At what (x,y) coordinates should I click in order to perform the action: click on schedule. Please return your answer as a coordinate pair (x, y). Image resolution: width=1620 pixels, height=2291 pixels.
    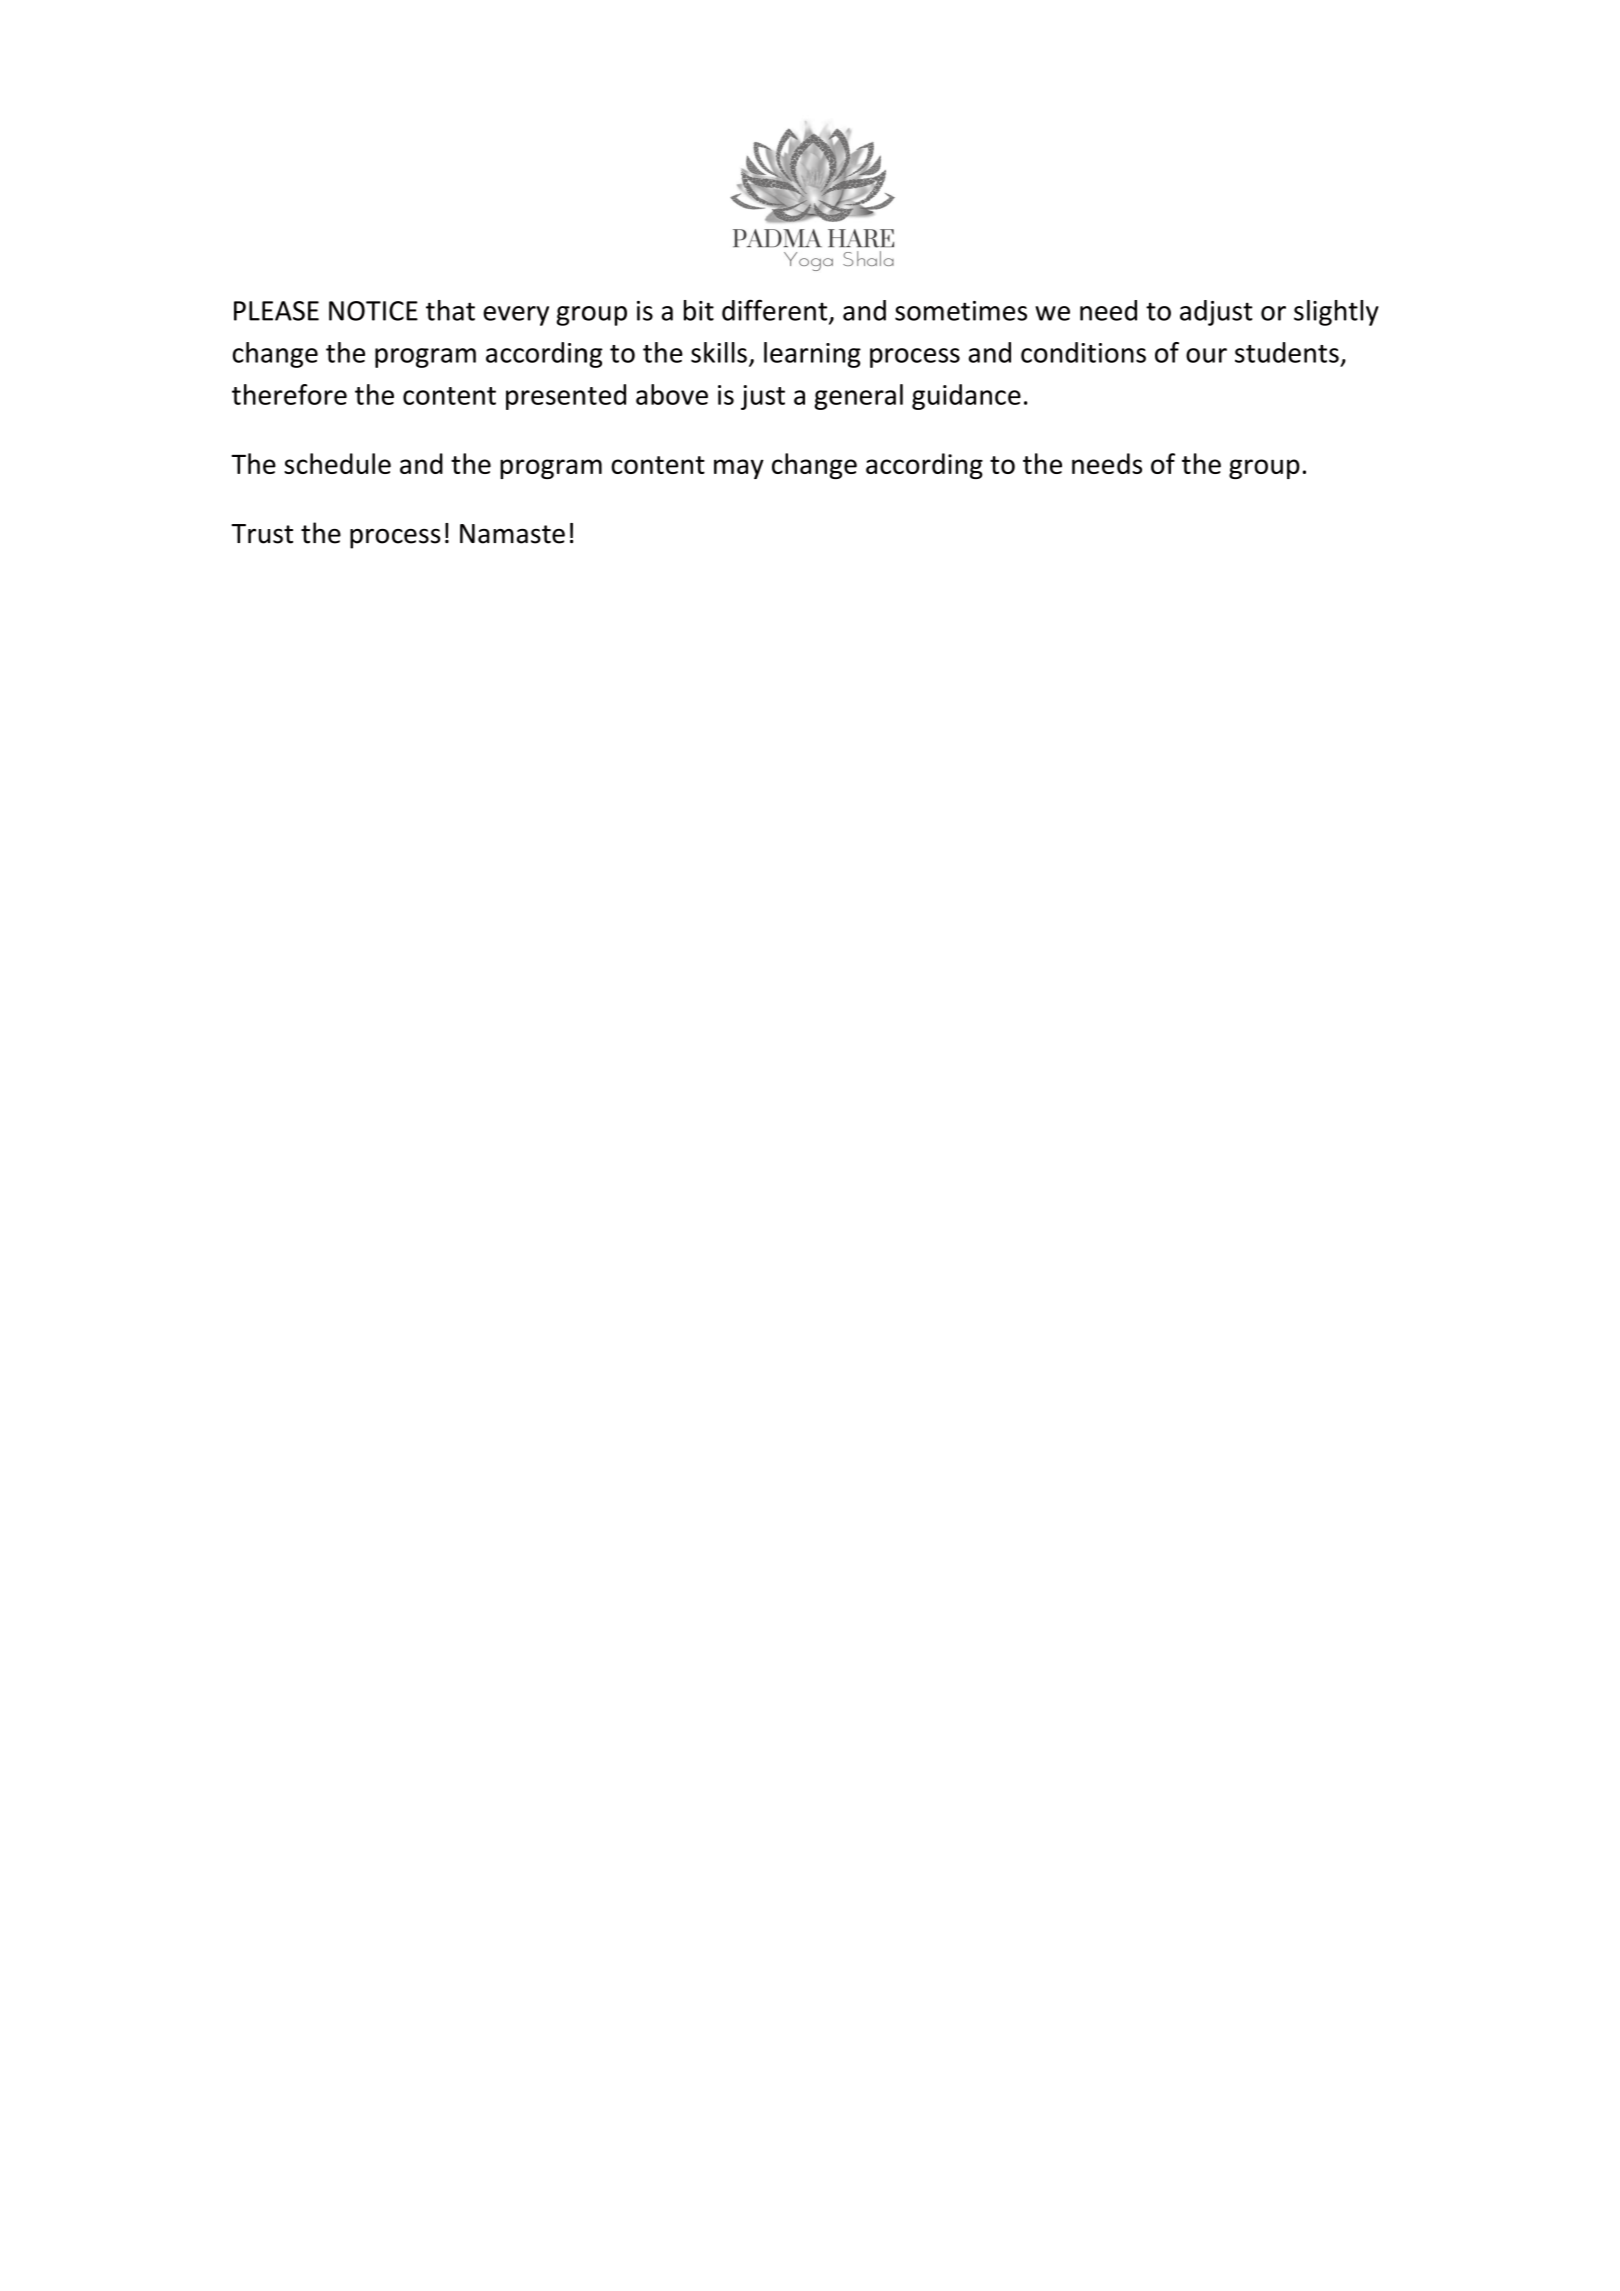
    Looking at the image, I should click on (337, 463).
